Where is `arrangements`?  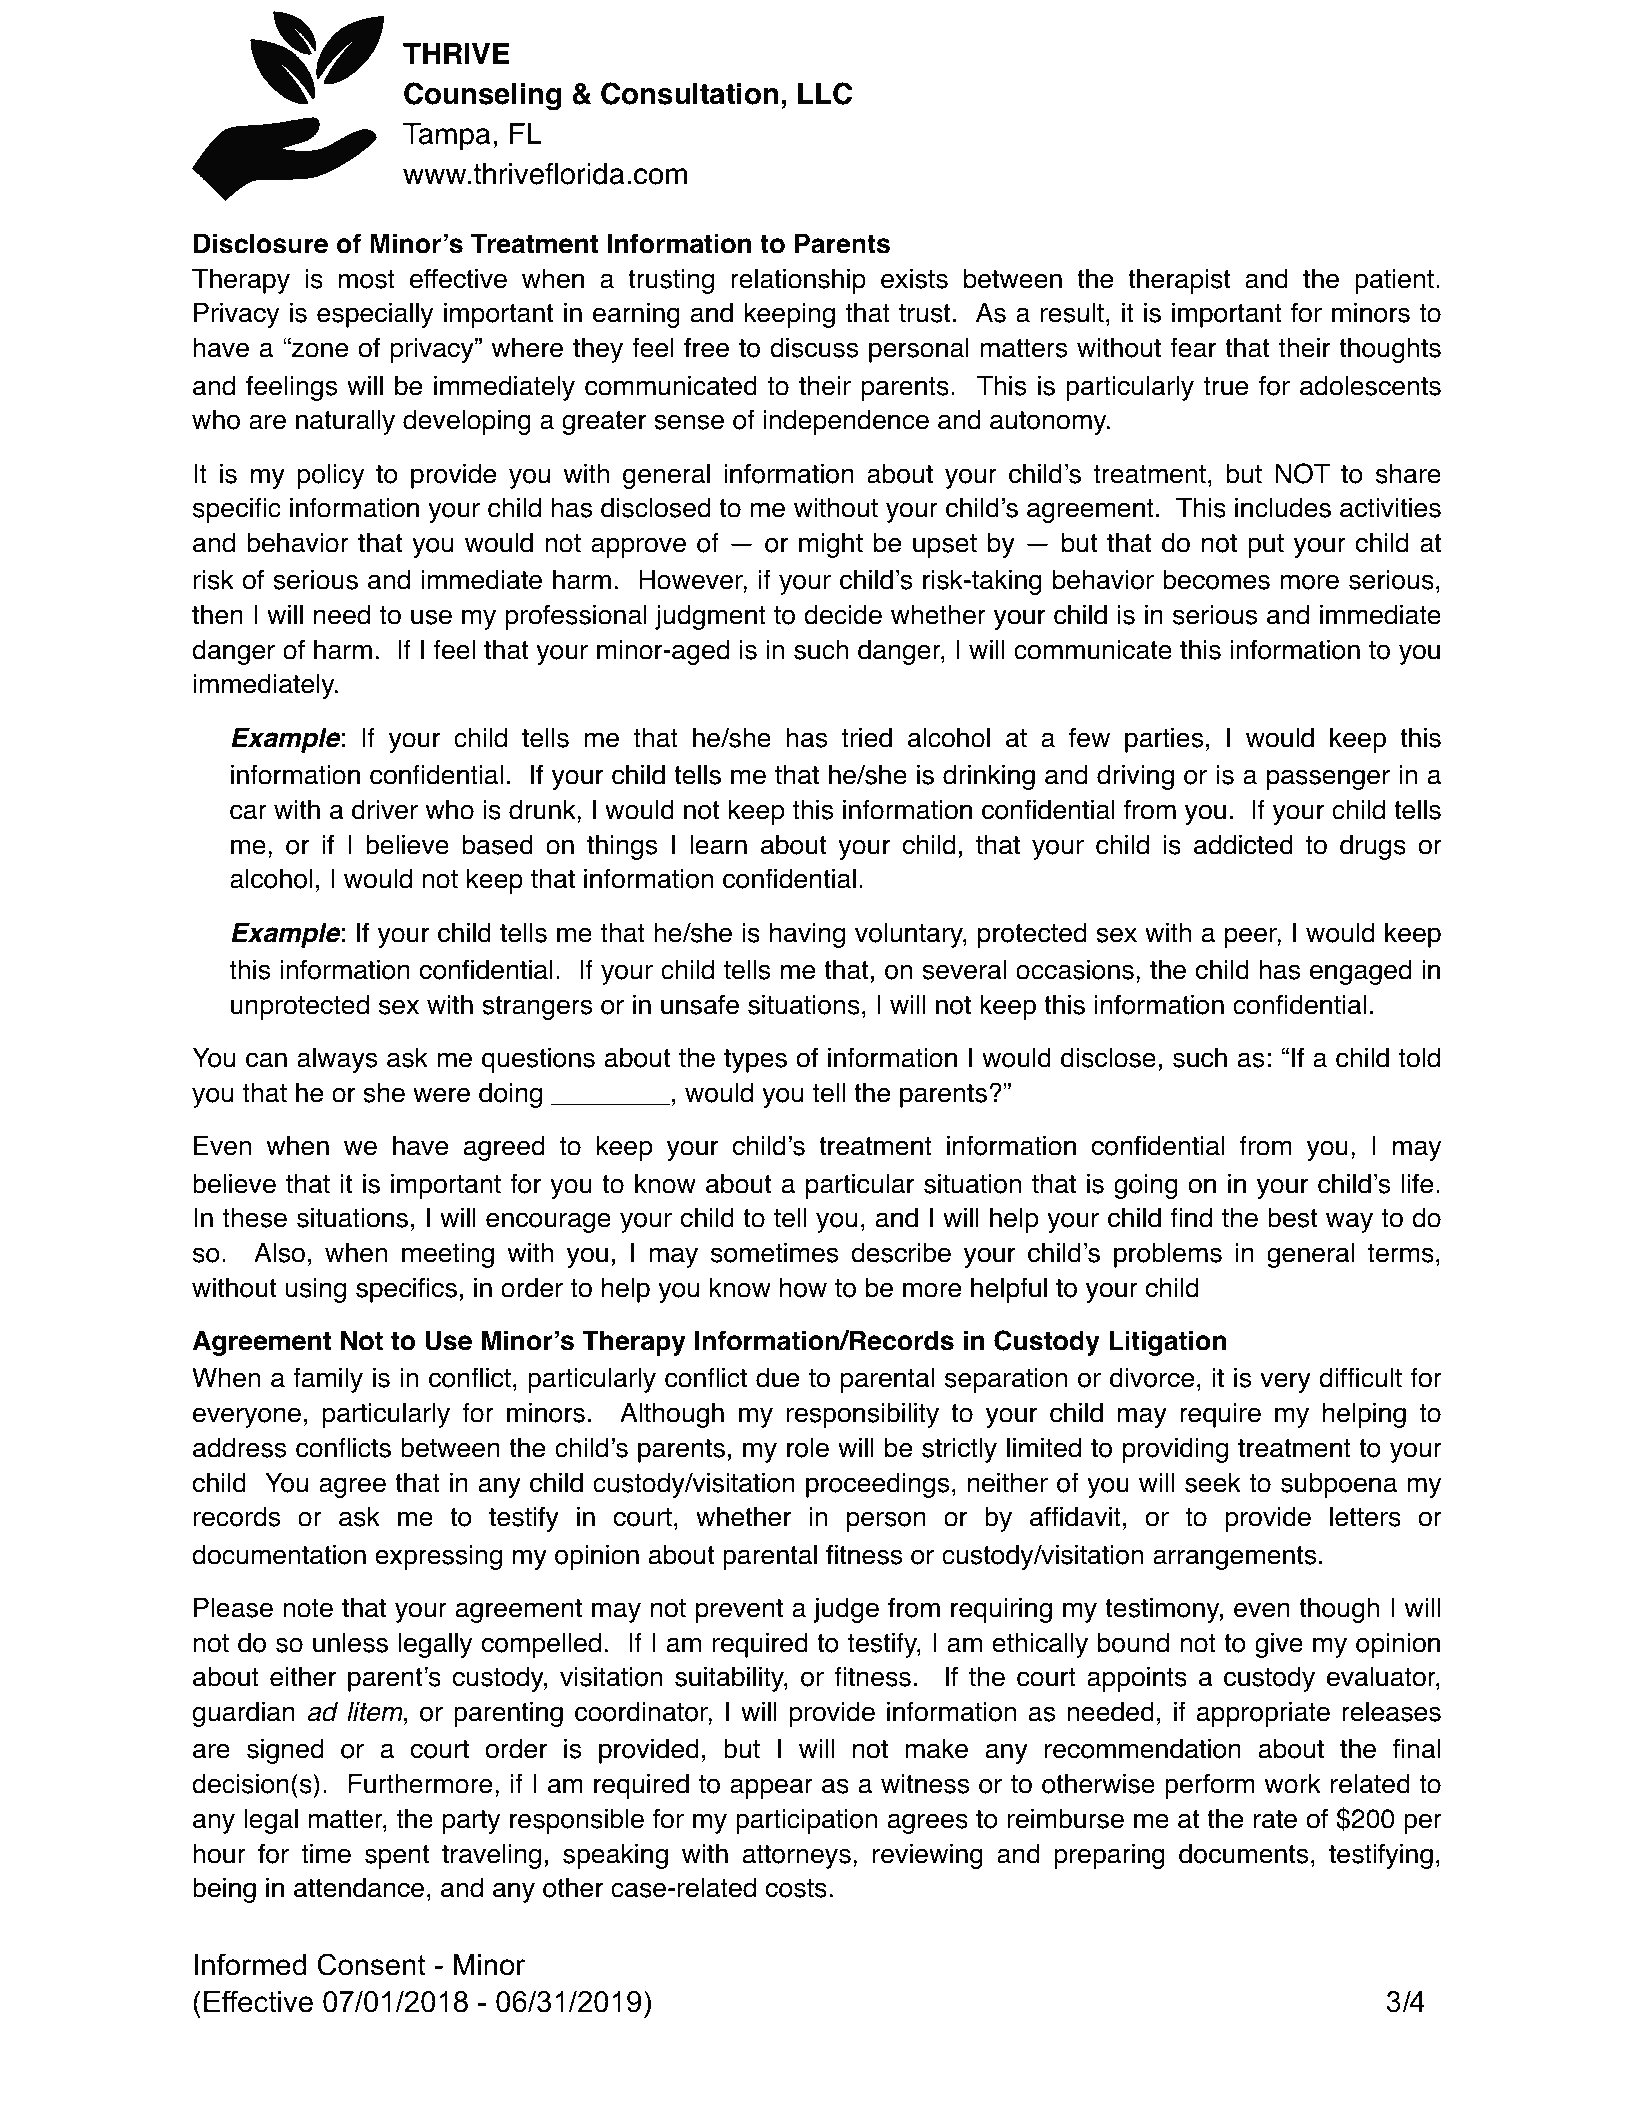 arrangements is located at coordinates (1234, 1558).
